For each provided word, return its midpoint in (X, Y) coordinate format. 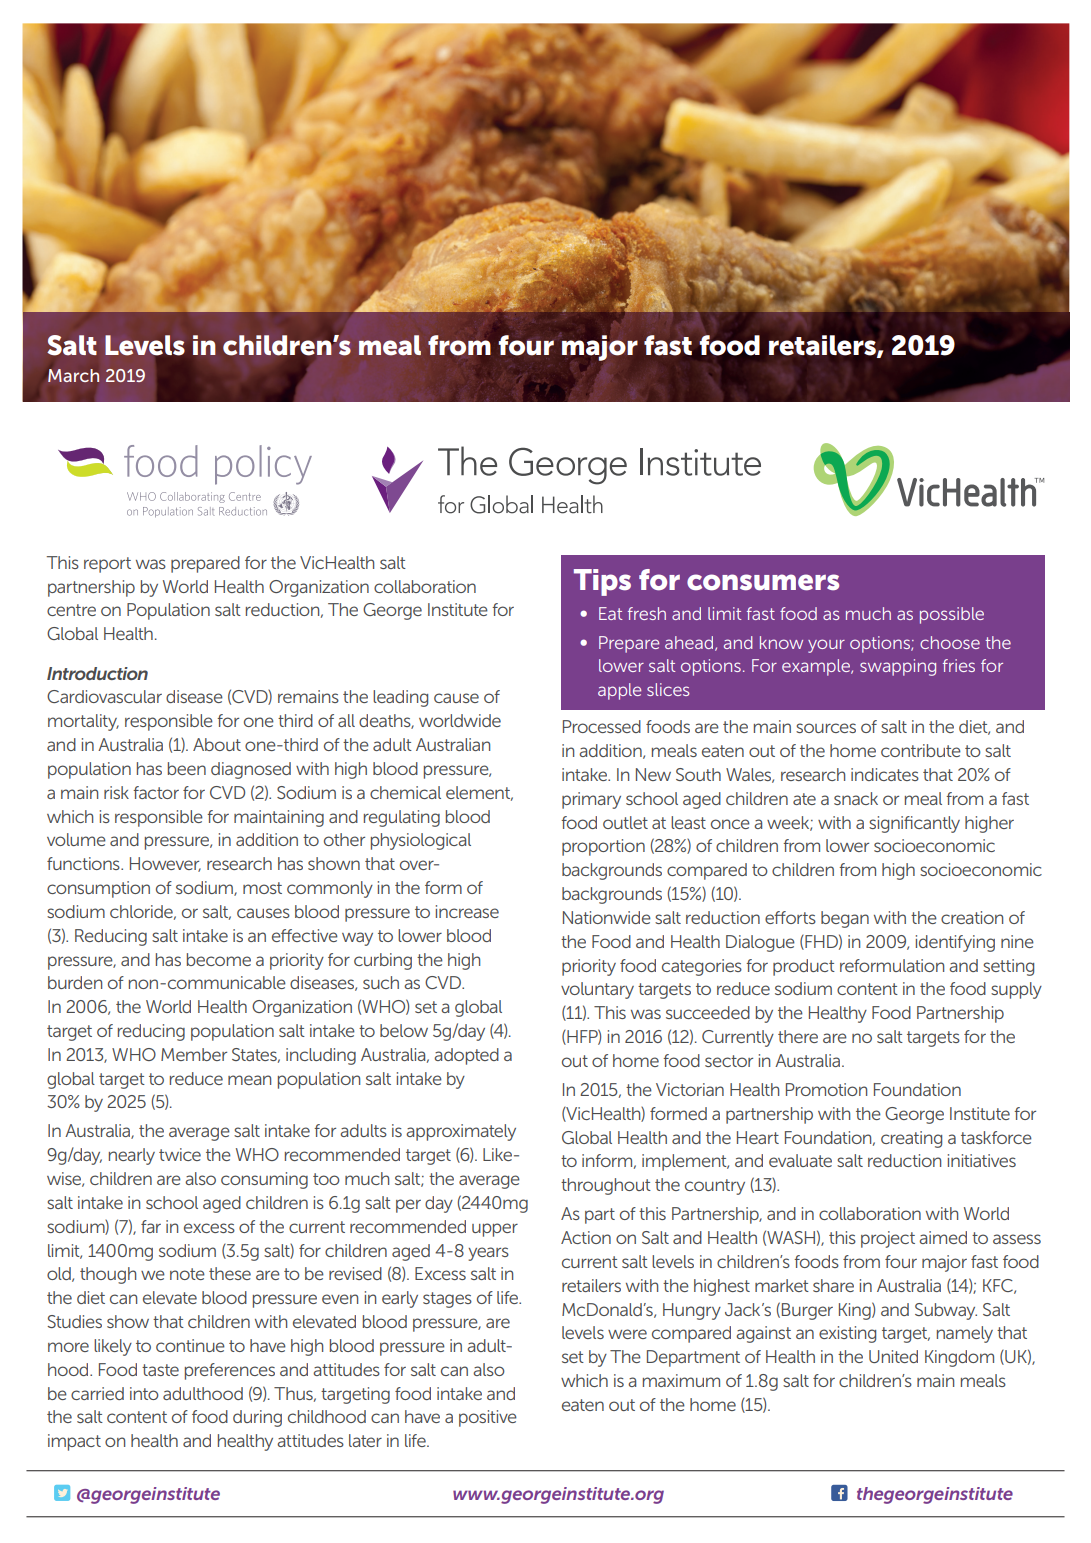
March (73, 375)
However (165, 864)
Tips (602, 582)
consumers (763, 582)
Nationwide (607, 917)
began (845, 919)
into (144, 1393)
